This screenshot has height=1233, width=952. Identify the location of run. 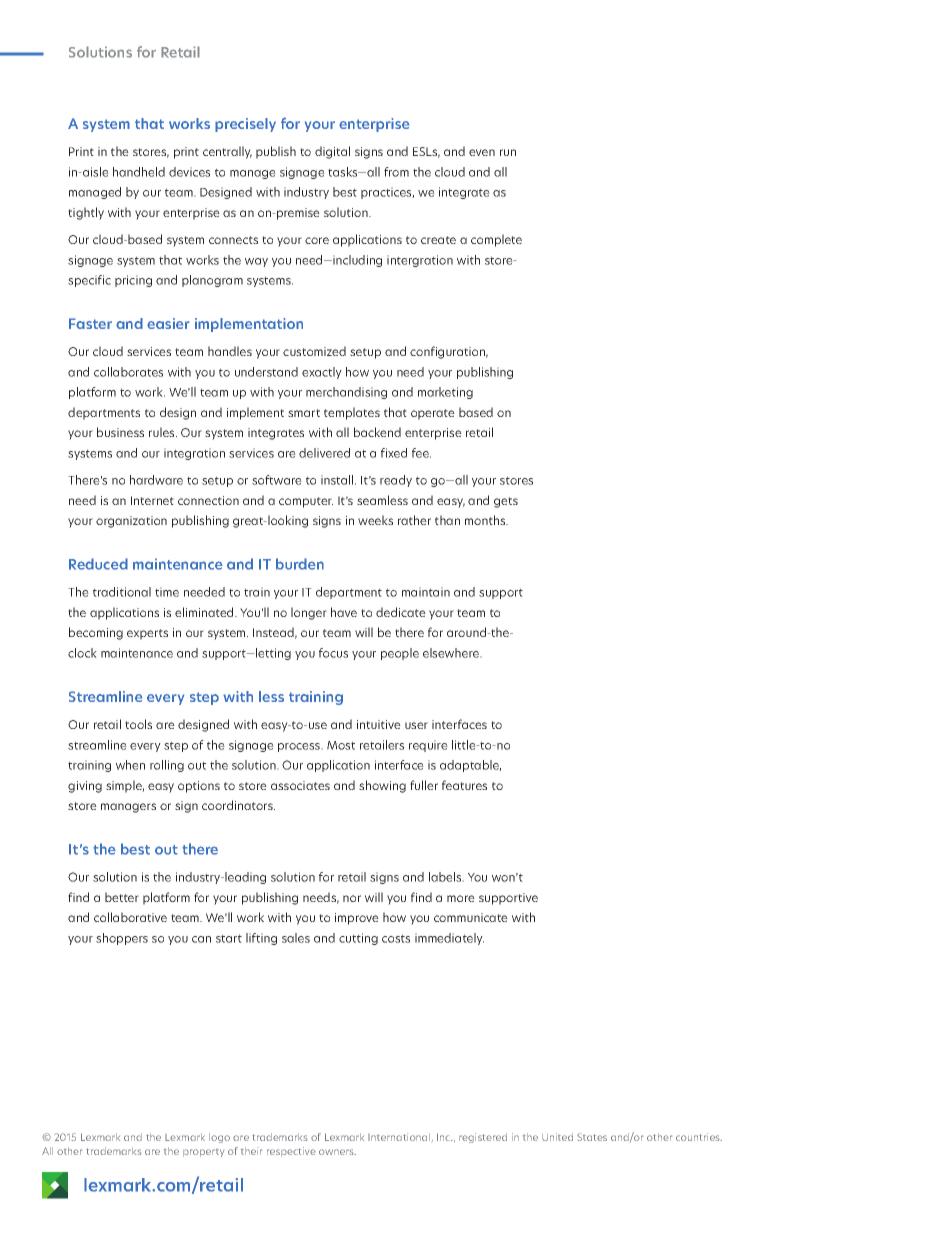
(508, 152).
